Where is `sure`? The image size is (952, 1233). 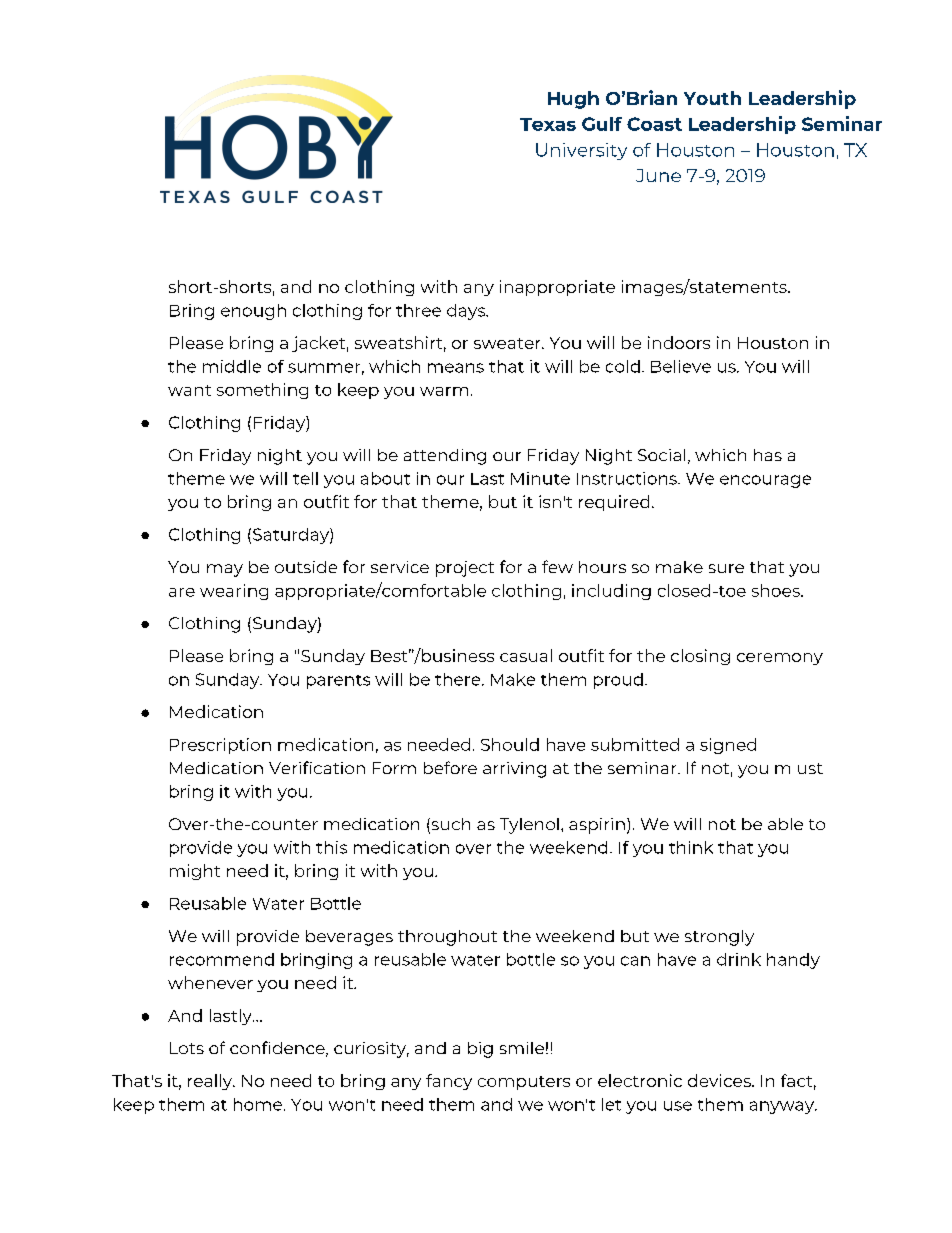
sure is located at coordinates (726, 568).
